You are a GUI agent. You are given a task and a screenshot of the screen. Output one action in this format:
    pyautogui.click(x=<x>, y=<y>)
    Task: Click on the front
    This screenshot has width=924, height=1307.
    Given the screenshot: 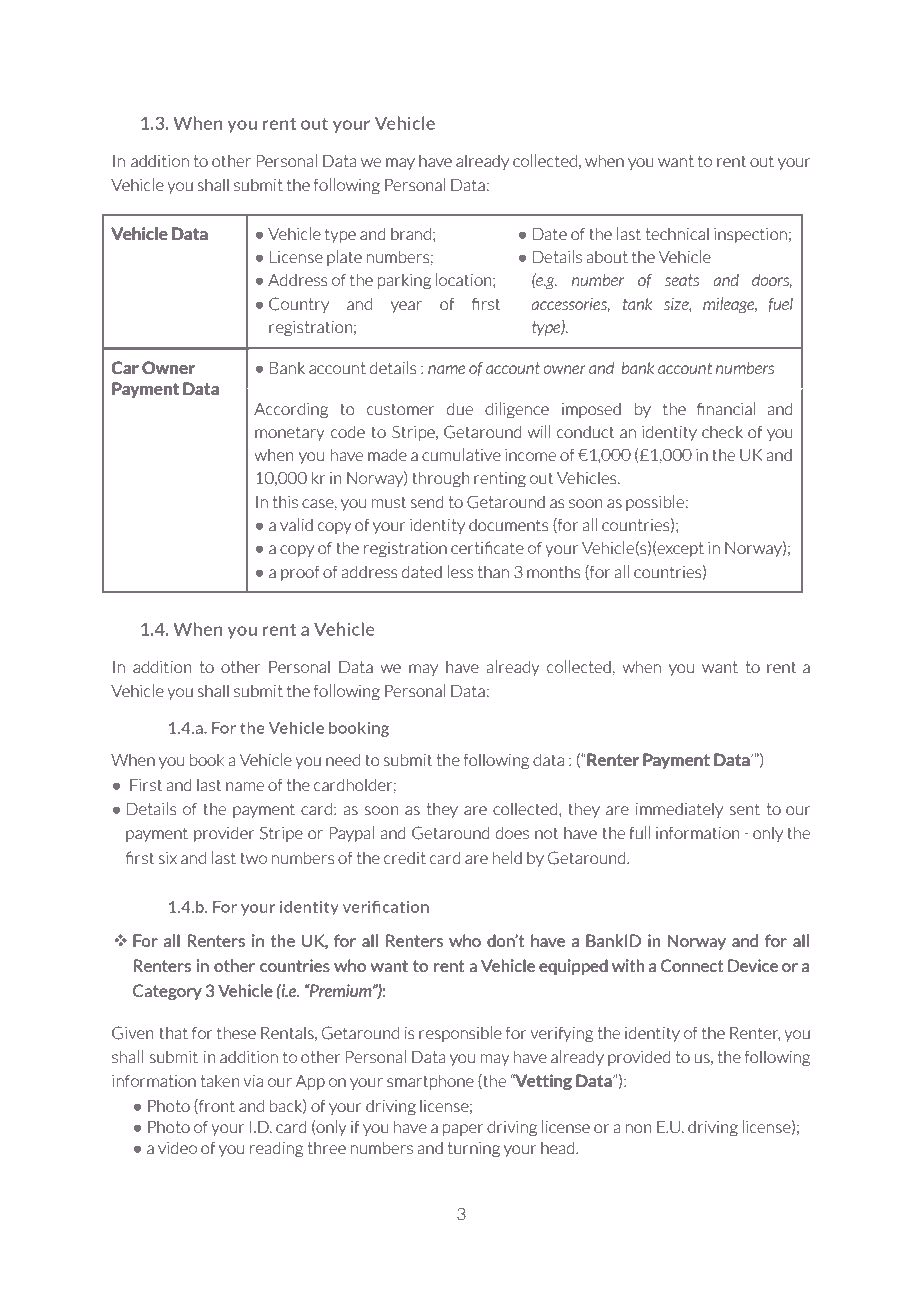 What is the action you would take?
    pyautogui.click(x=216, y=1106)
